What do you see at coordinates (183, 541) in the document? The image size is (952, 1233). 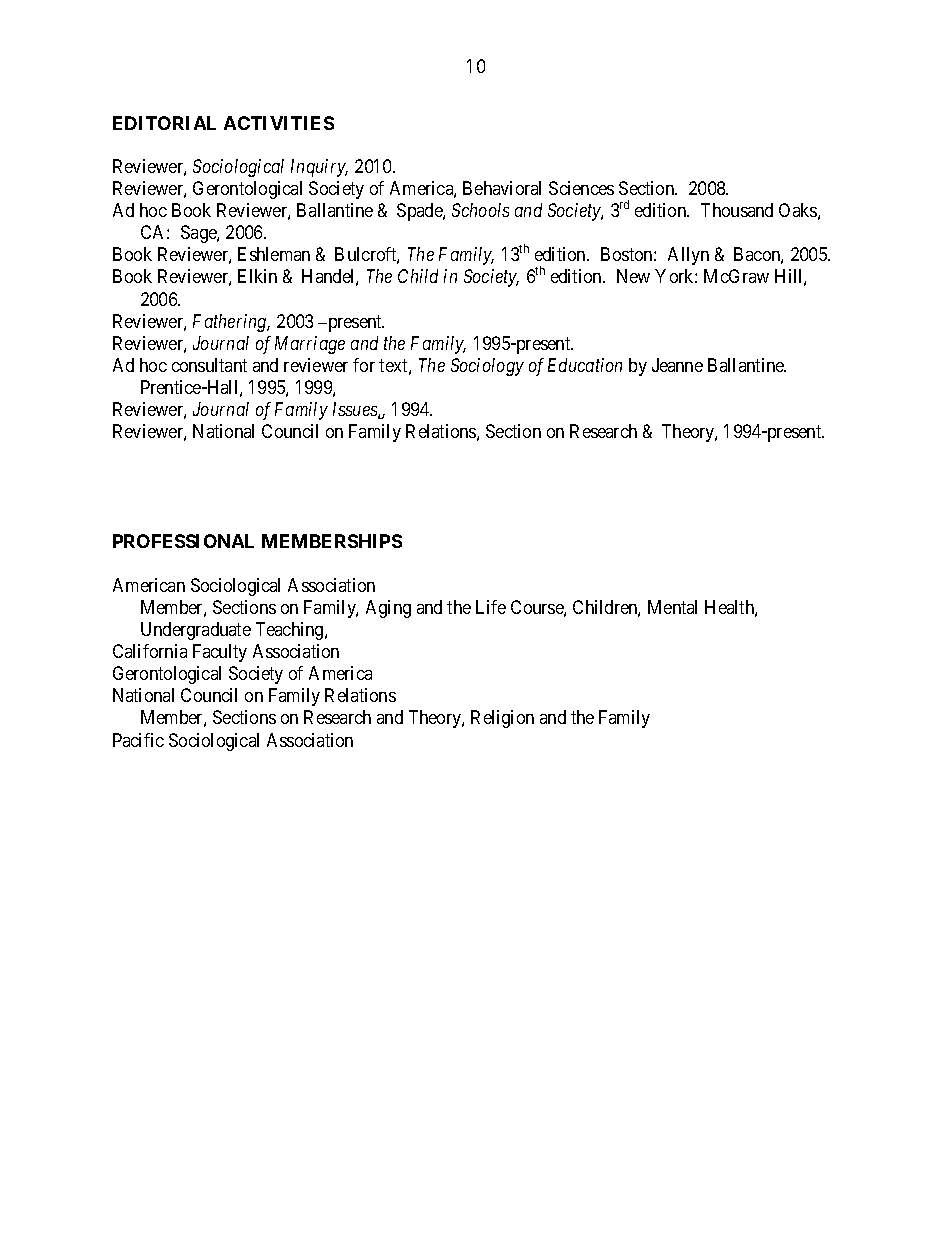 I see `PROFESSIONAL` at bounding box center [183, 541].
